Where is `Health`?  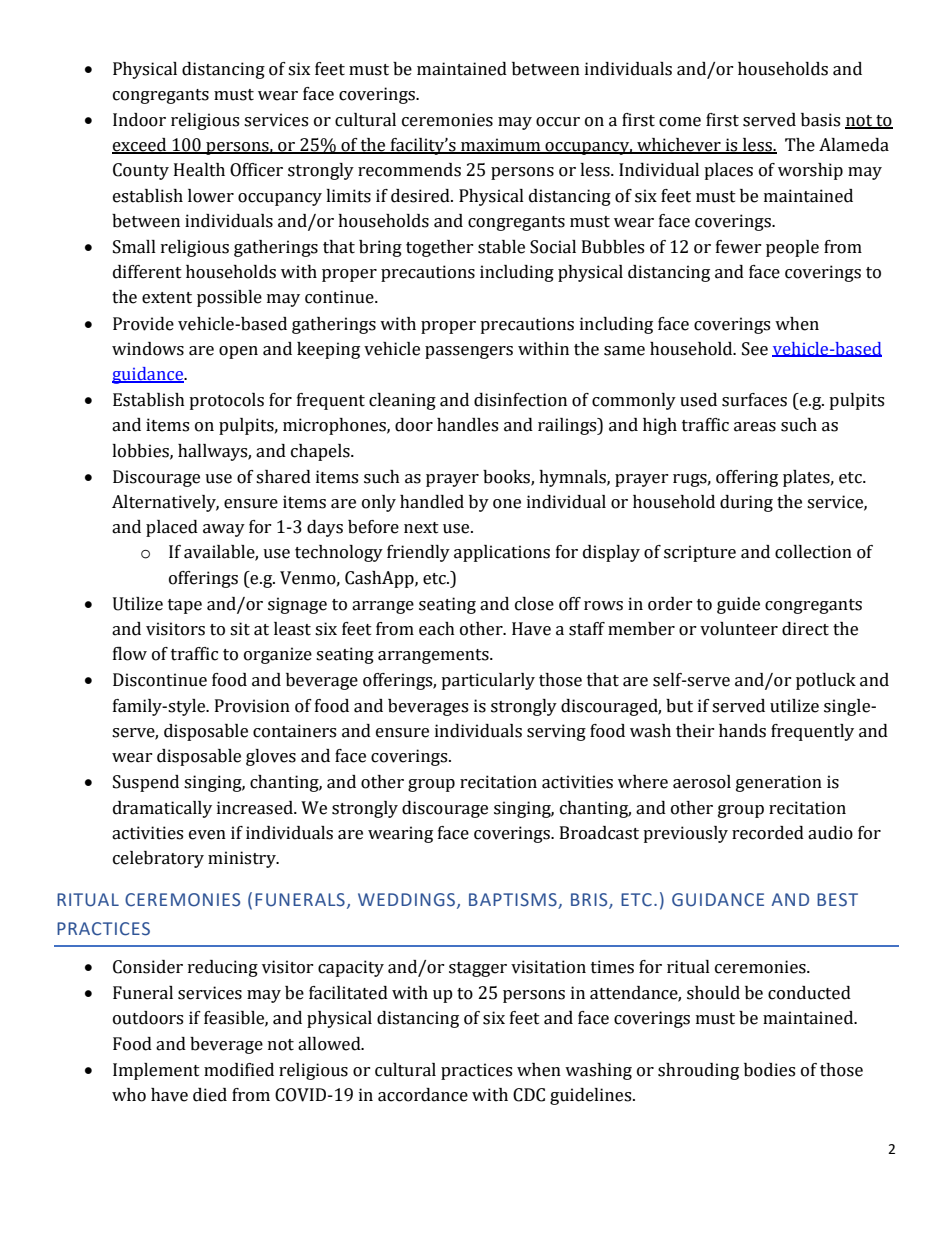 Health is located at coordinates (199, 170).
